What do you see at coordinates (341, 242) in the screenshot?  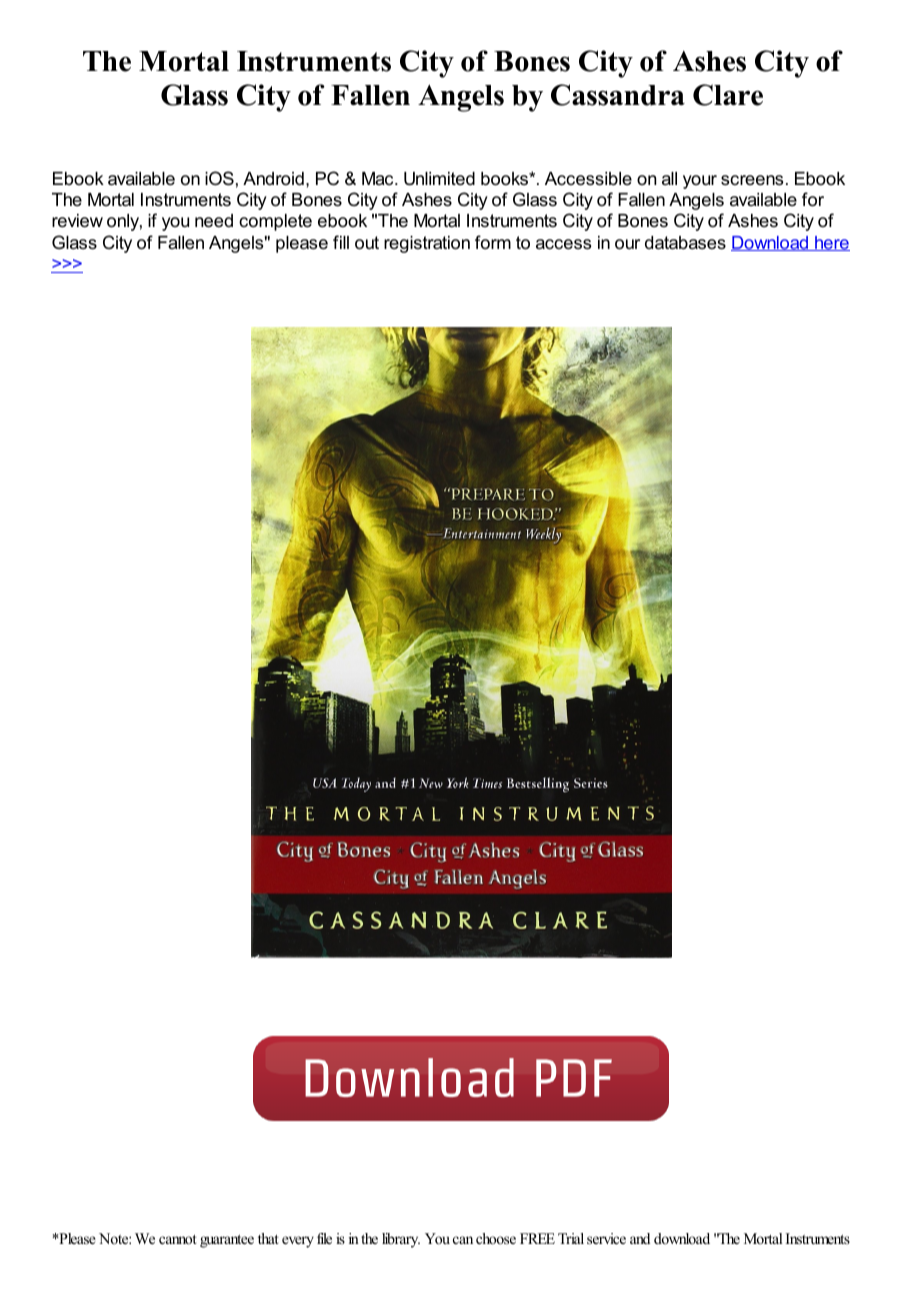 I see `fill` at bounding box center [341, 242].
